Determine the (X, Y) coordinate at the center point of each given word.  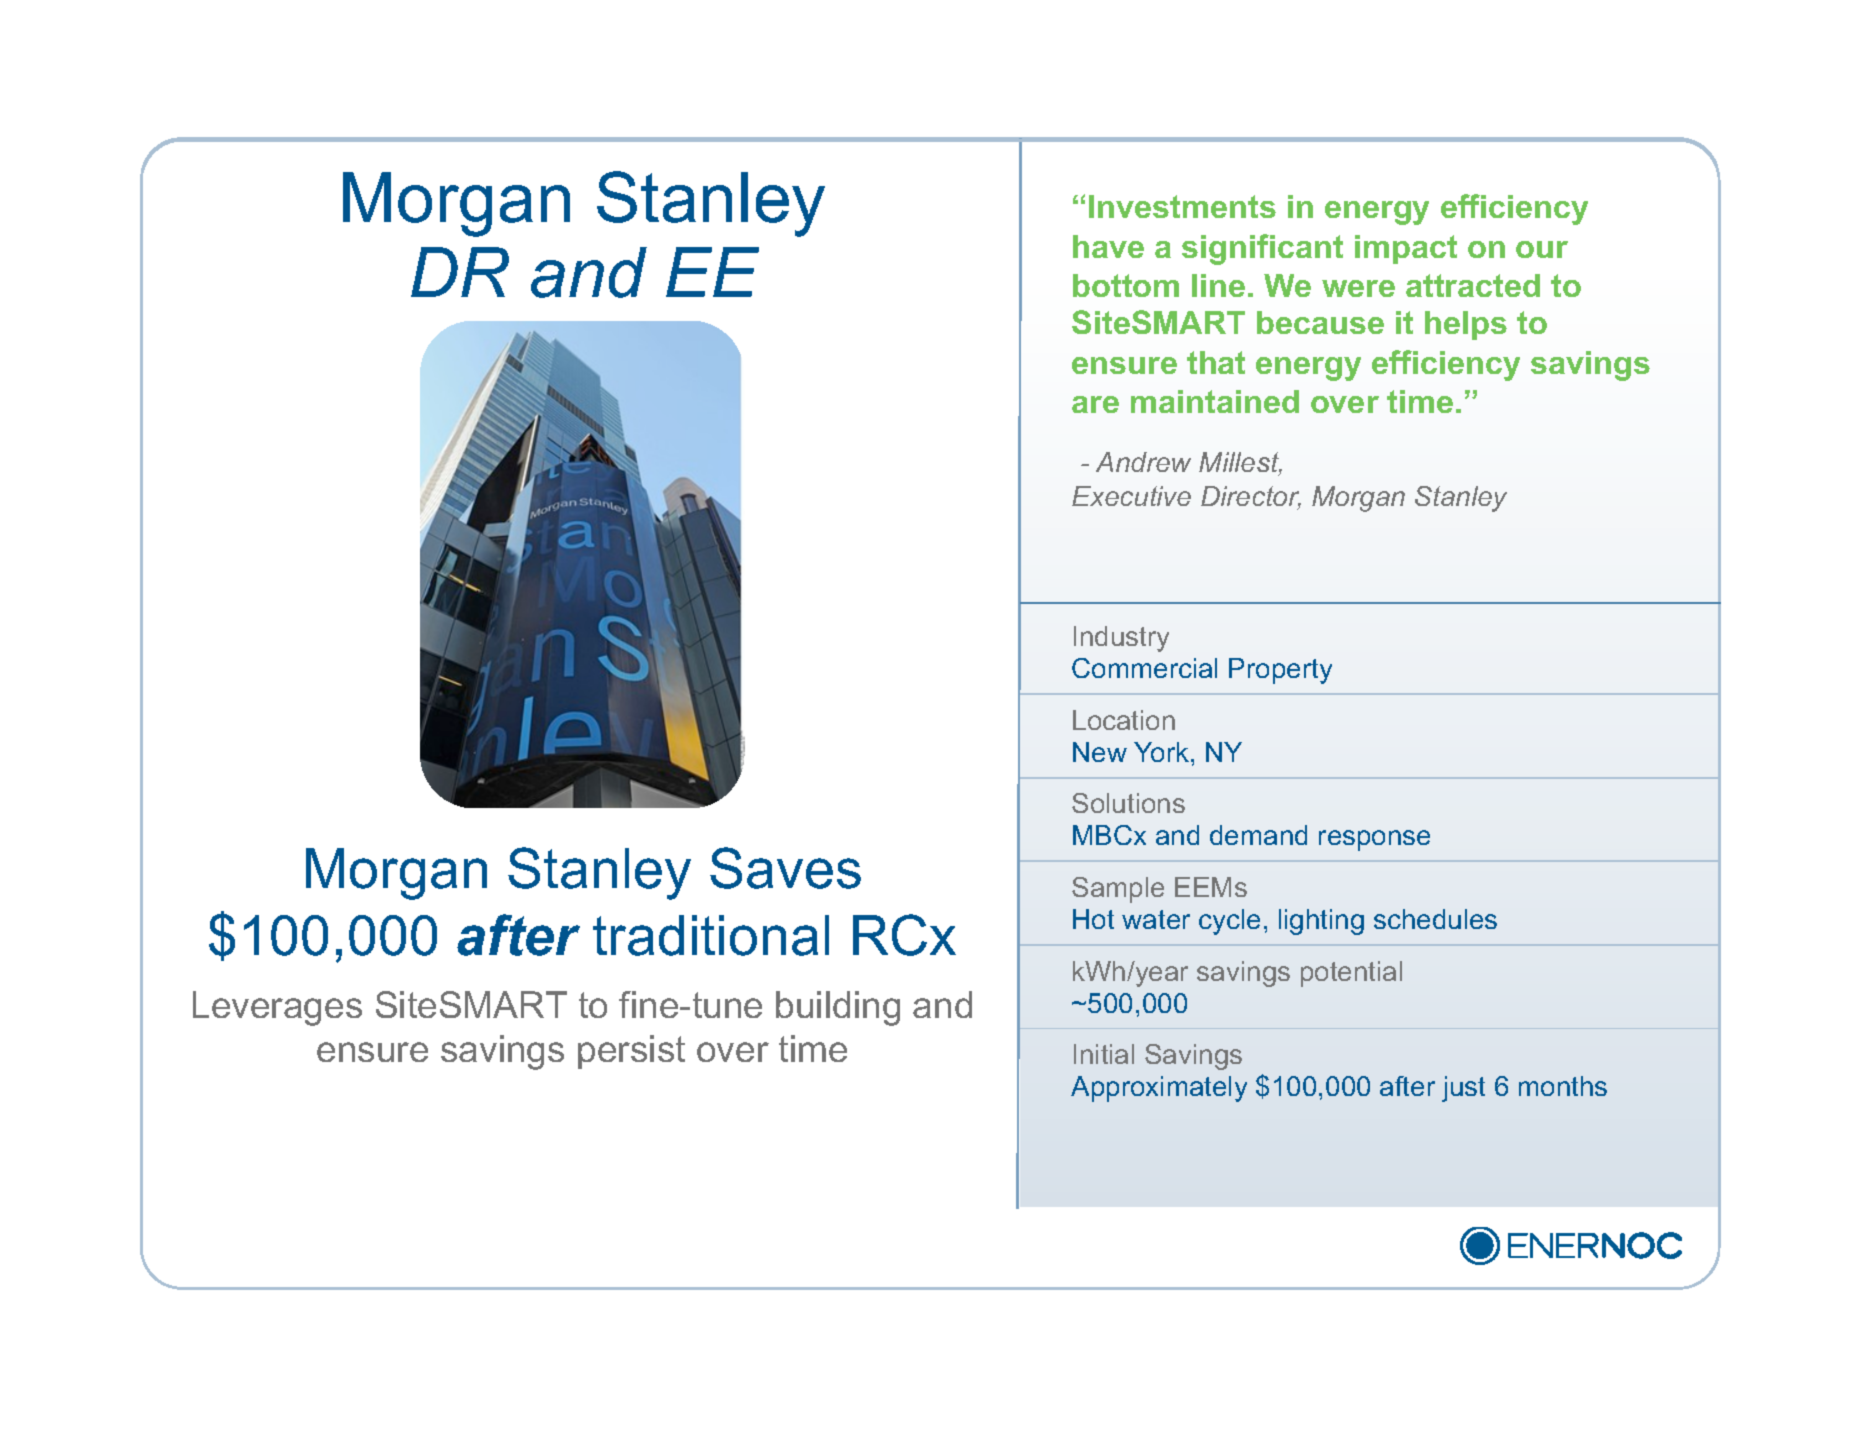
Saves (785, 868)
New (1100, 752)
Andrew (1143, 462)
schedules (1435, 919)
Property (1280, 671)
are (1095, 404)
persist (631, 1052)
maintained (1215, 401)
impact (1406, 249)
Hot (1093, 919)
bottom (1126, 285)
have (1108, 246)
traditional (711, 935)
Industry (1121, 639)
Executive (1131, 496)
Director (1251, 498)
